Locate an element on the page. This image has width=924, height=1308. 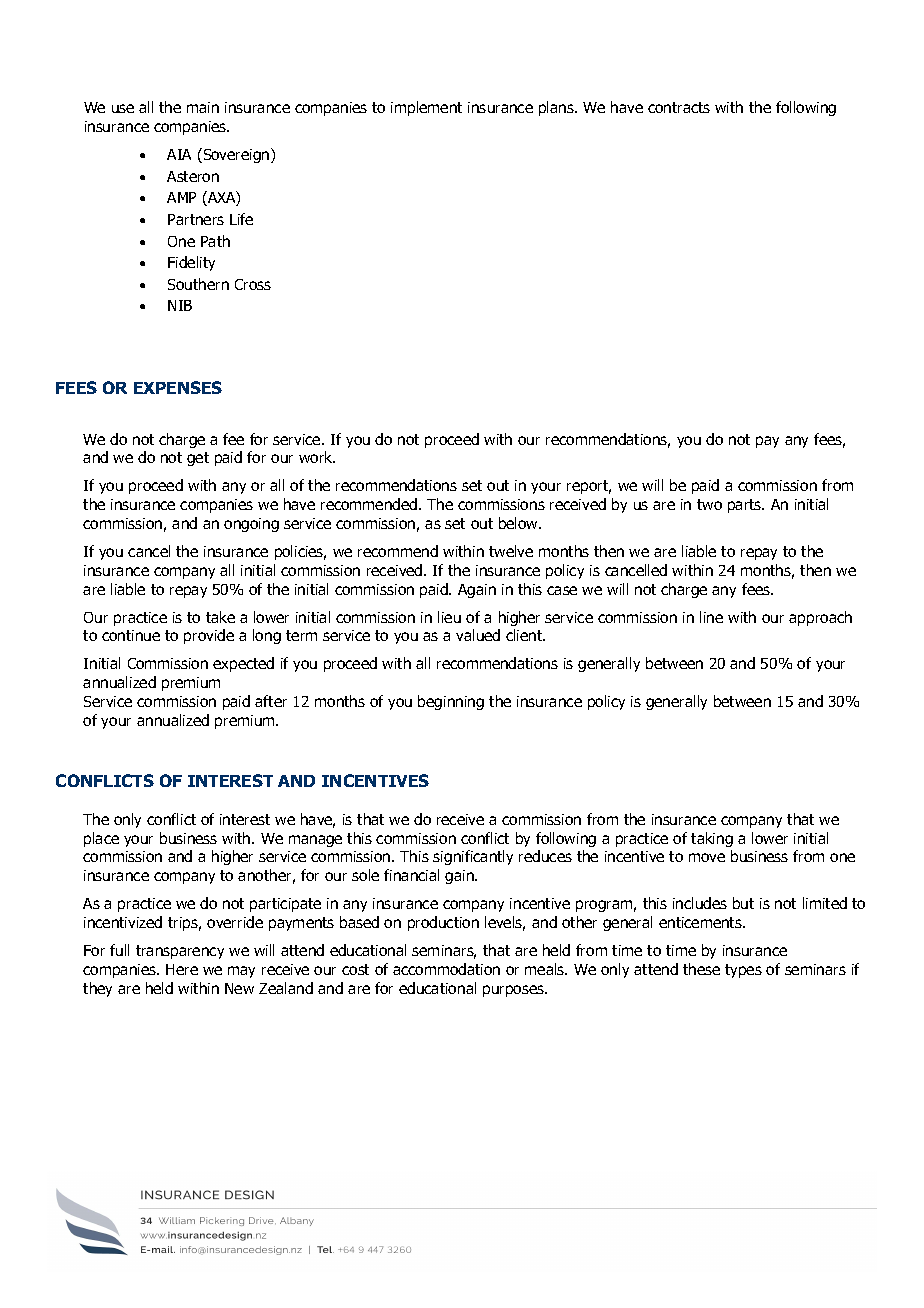
AIA is located at coordinates (179, 154).
